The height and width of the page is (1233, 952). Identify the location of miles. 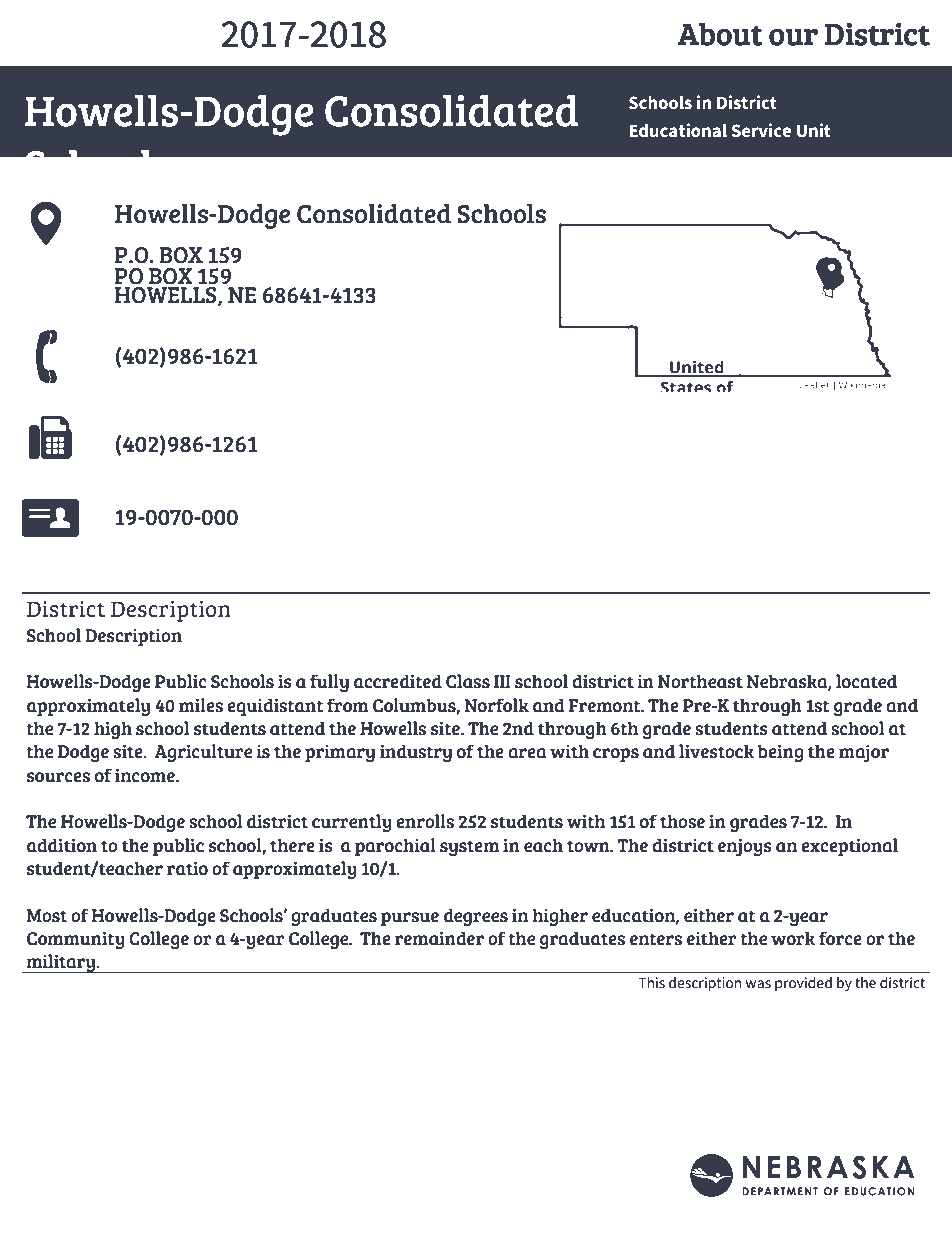
(201, 705).
